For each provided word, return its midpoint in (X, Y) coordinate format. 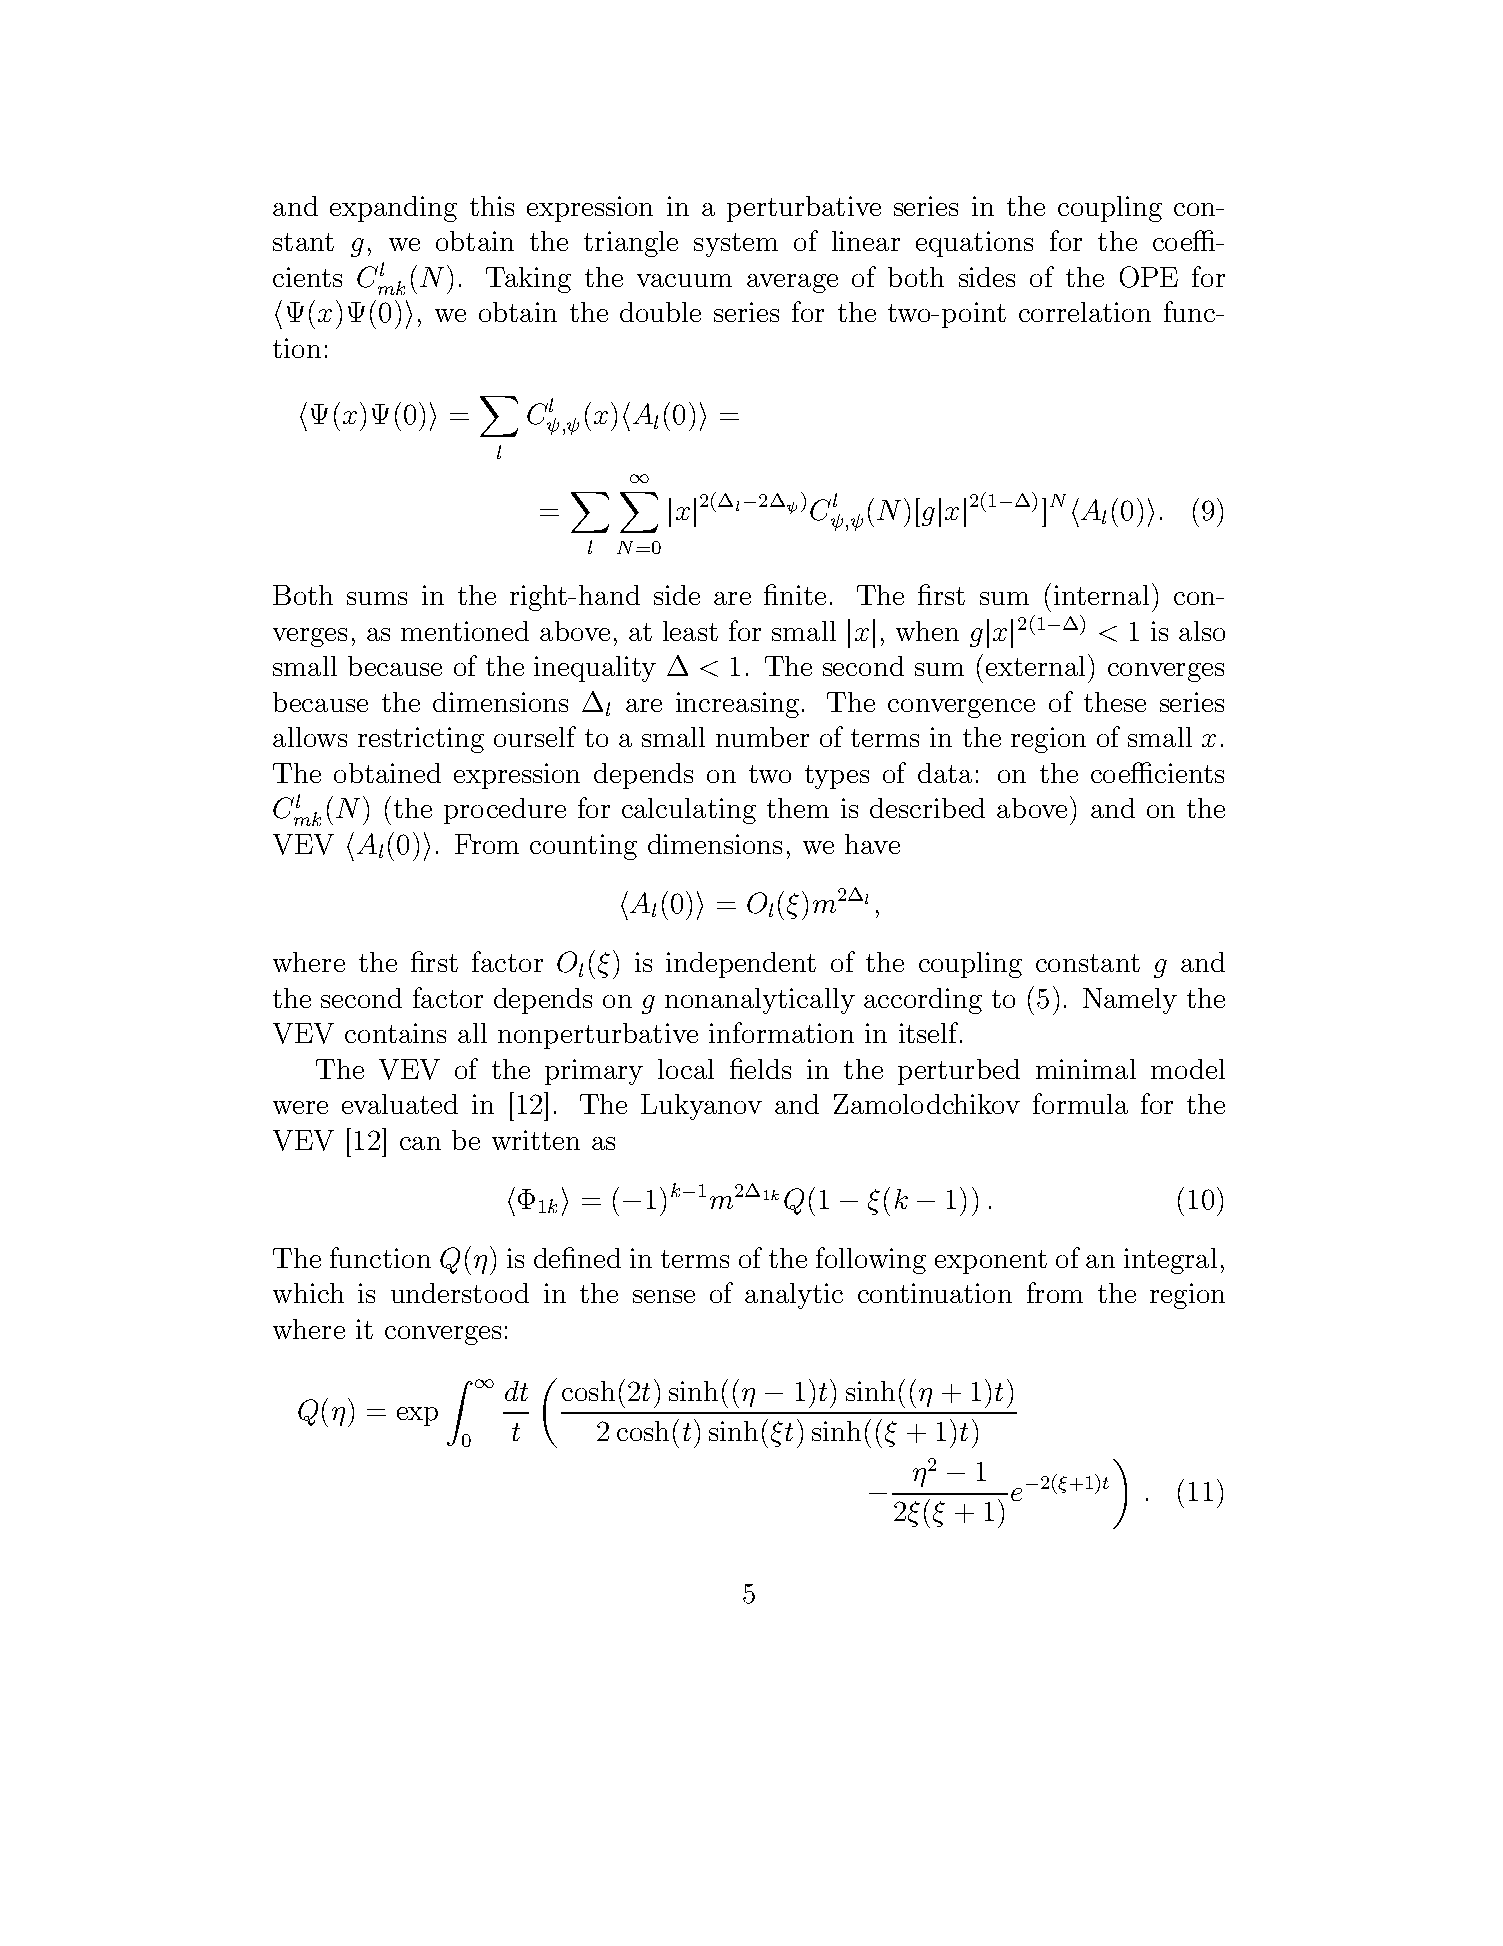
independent (741, 965)
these (1115, 702)
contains (395, 1033)
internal (1101, 595)
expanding (393, 209)
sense (664, 1296)
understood (460, 1293)
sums (377, 598)
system (736, 245)
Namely (1130, 1001)
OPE (1149, 277)
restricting (421, 740)
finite (795, 594)
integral (1170, 1261)
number (762, 737)
